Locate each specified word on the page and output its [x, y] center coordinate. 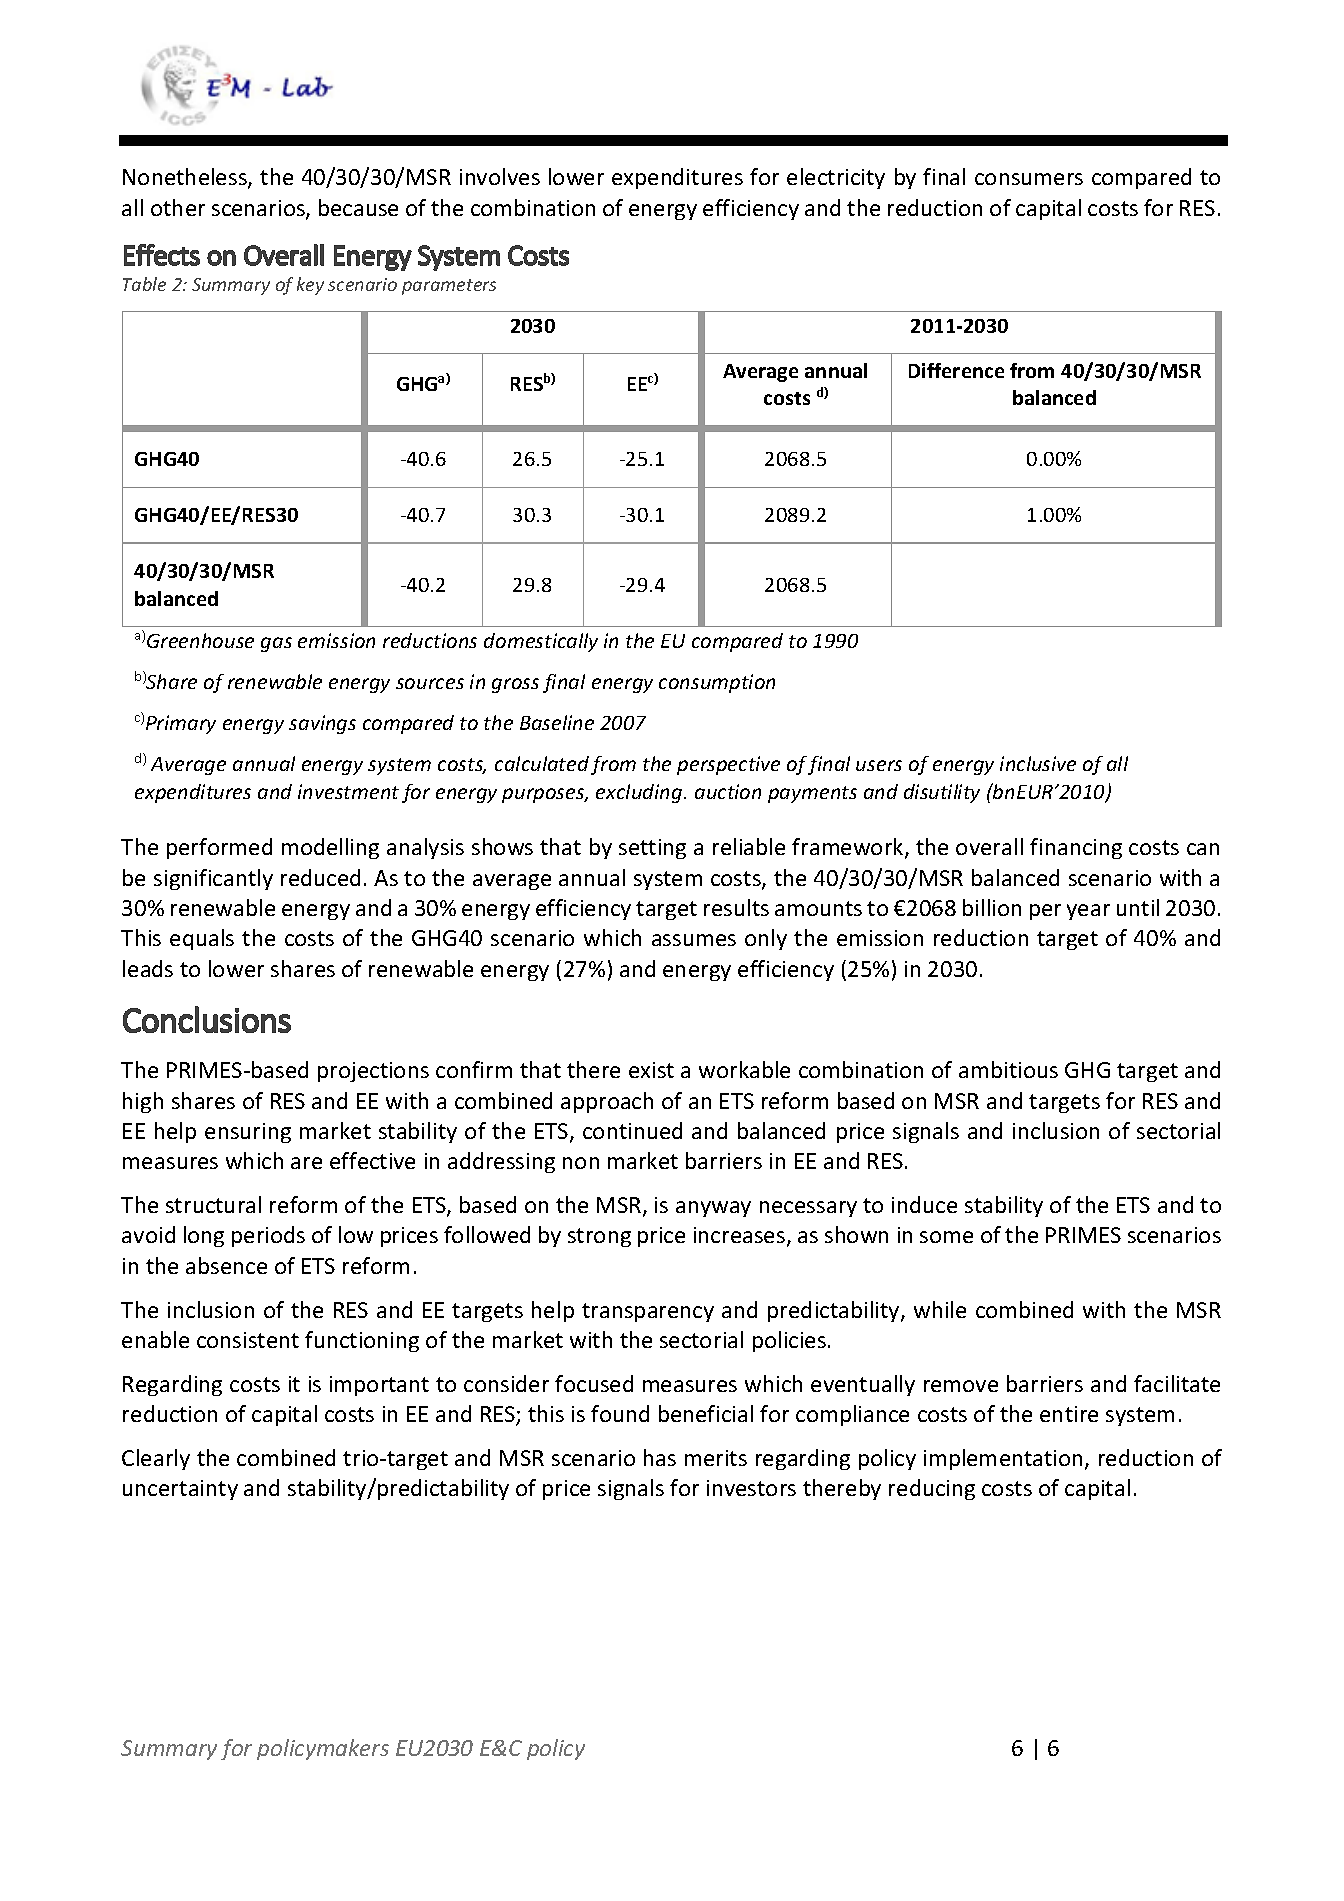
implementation [1005, 1459]
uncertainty [180, 1490]
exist [651, 1070]
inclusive [1038, 763]
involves [500, 176]
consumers [1029, 179]
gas [276, 644]
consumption [717, 683]
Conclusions [207, 1019]
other [178, 207]
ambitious [1008, 1069]
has [660, 1457]
